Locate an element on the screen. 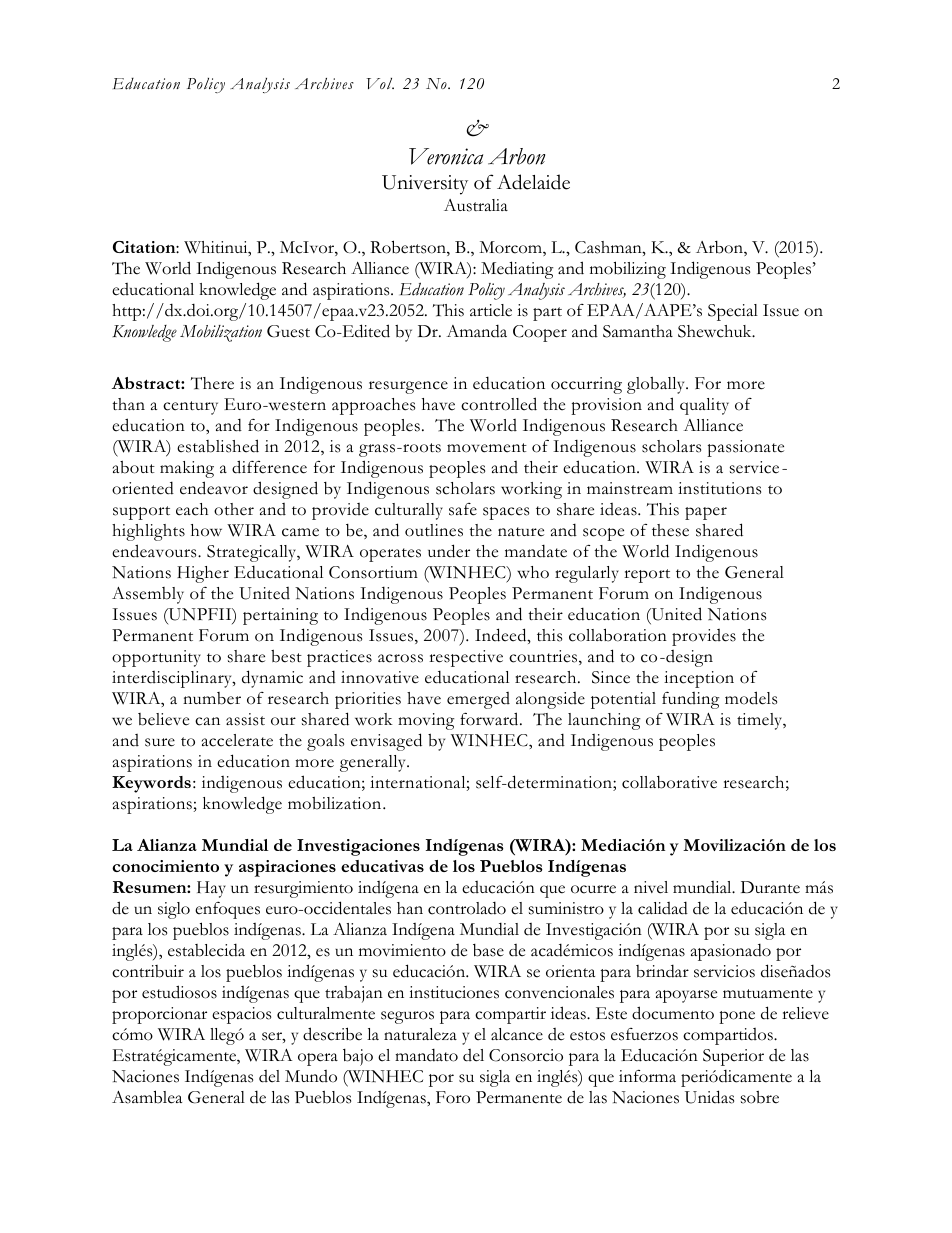 The width and height of the screenshot is (952, 1233). Veronica is located at coordinates (446, 156).
